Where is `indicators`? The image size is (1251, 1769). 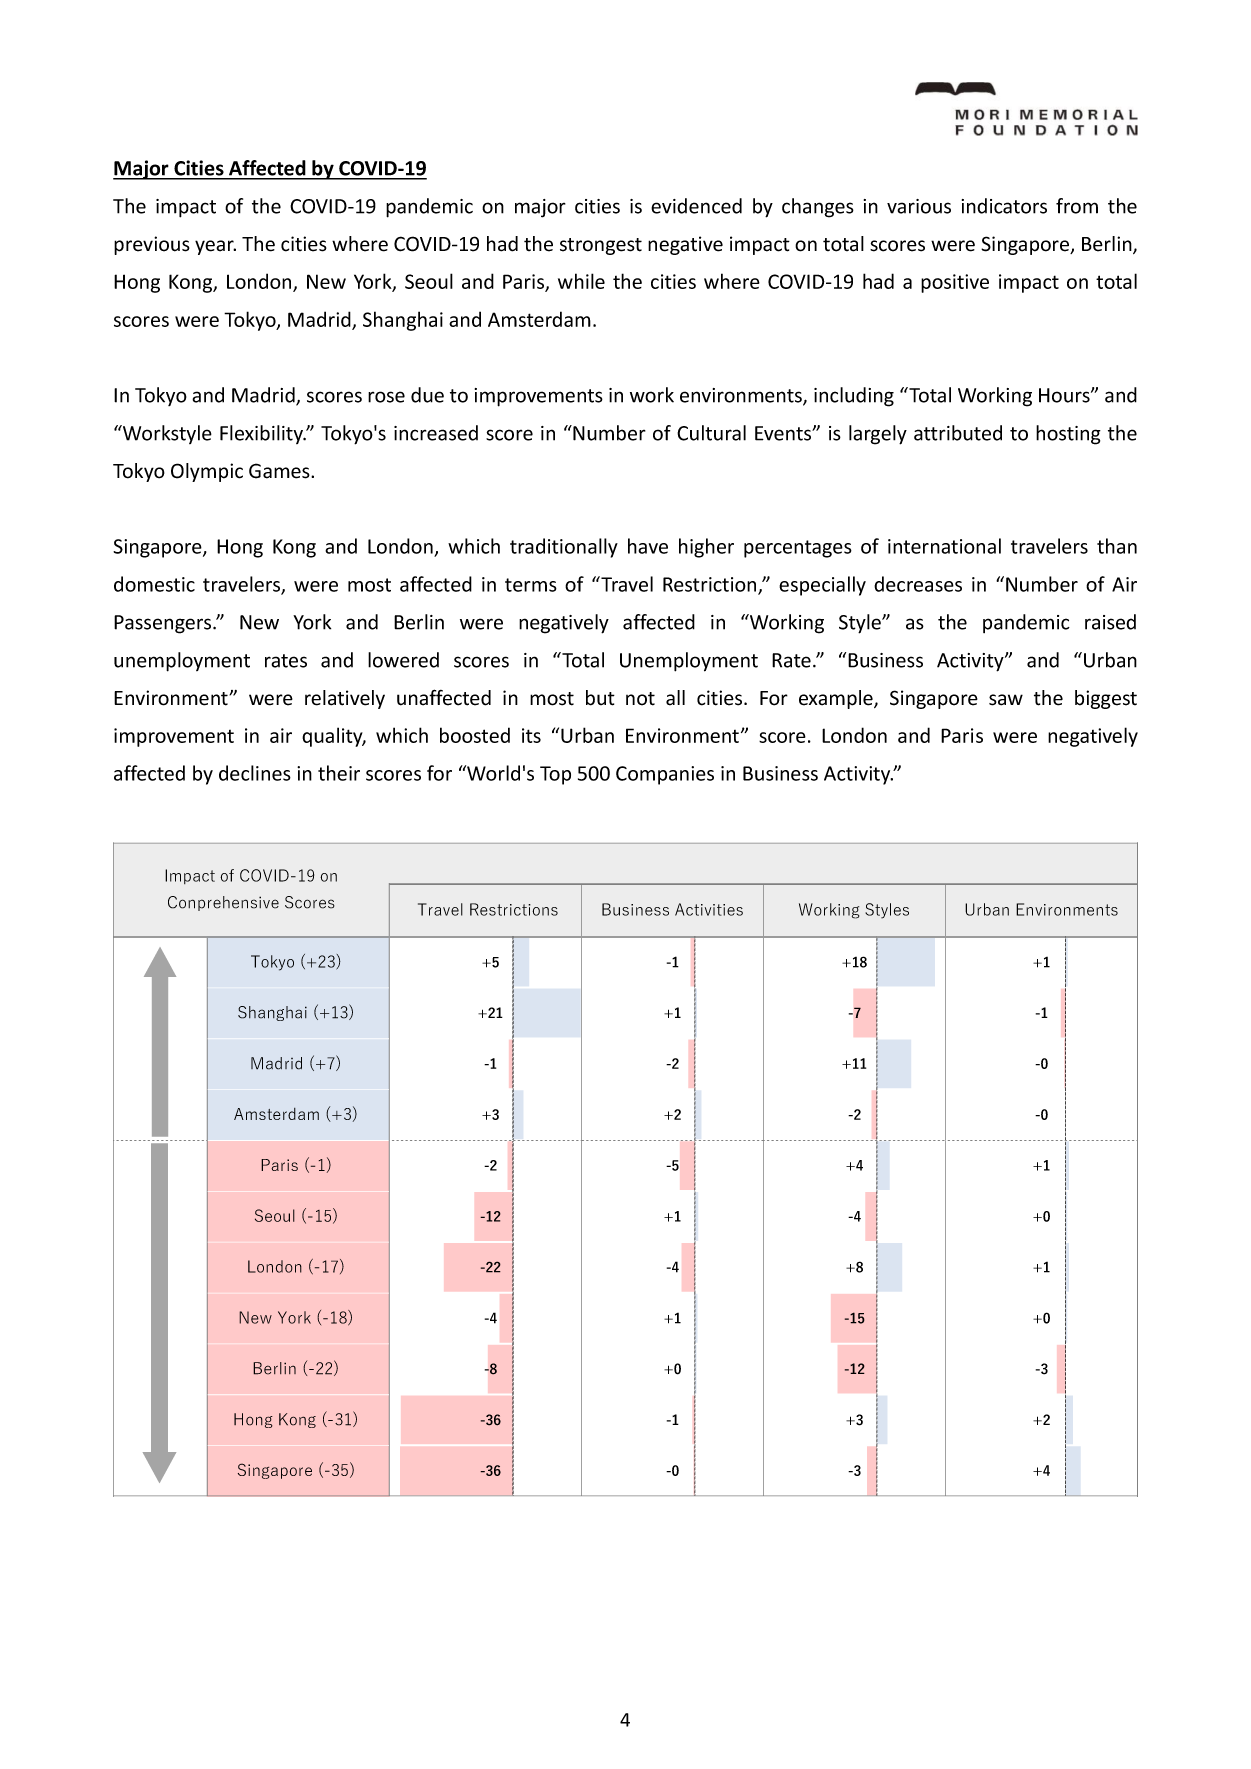
indicators is located at coordinates (1004, 206).
